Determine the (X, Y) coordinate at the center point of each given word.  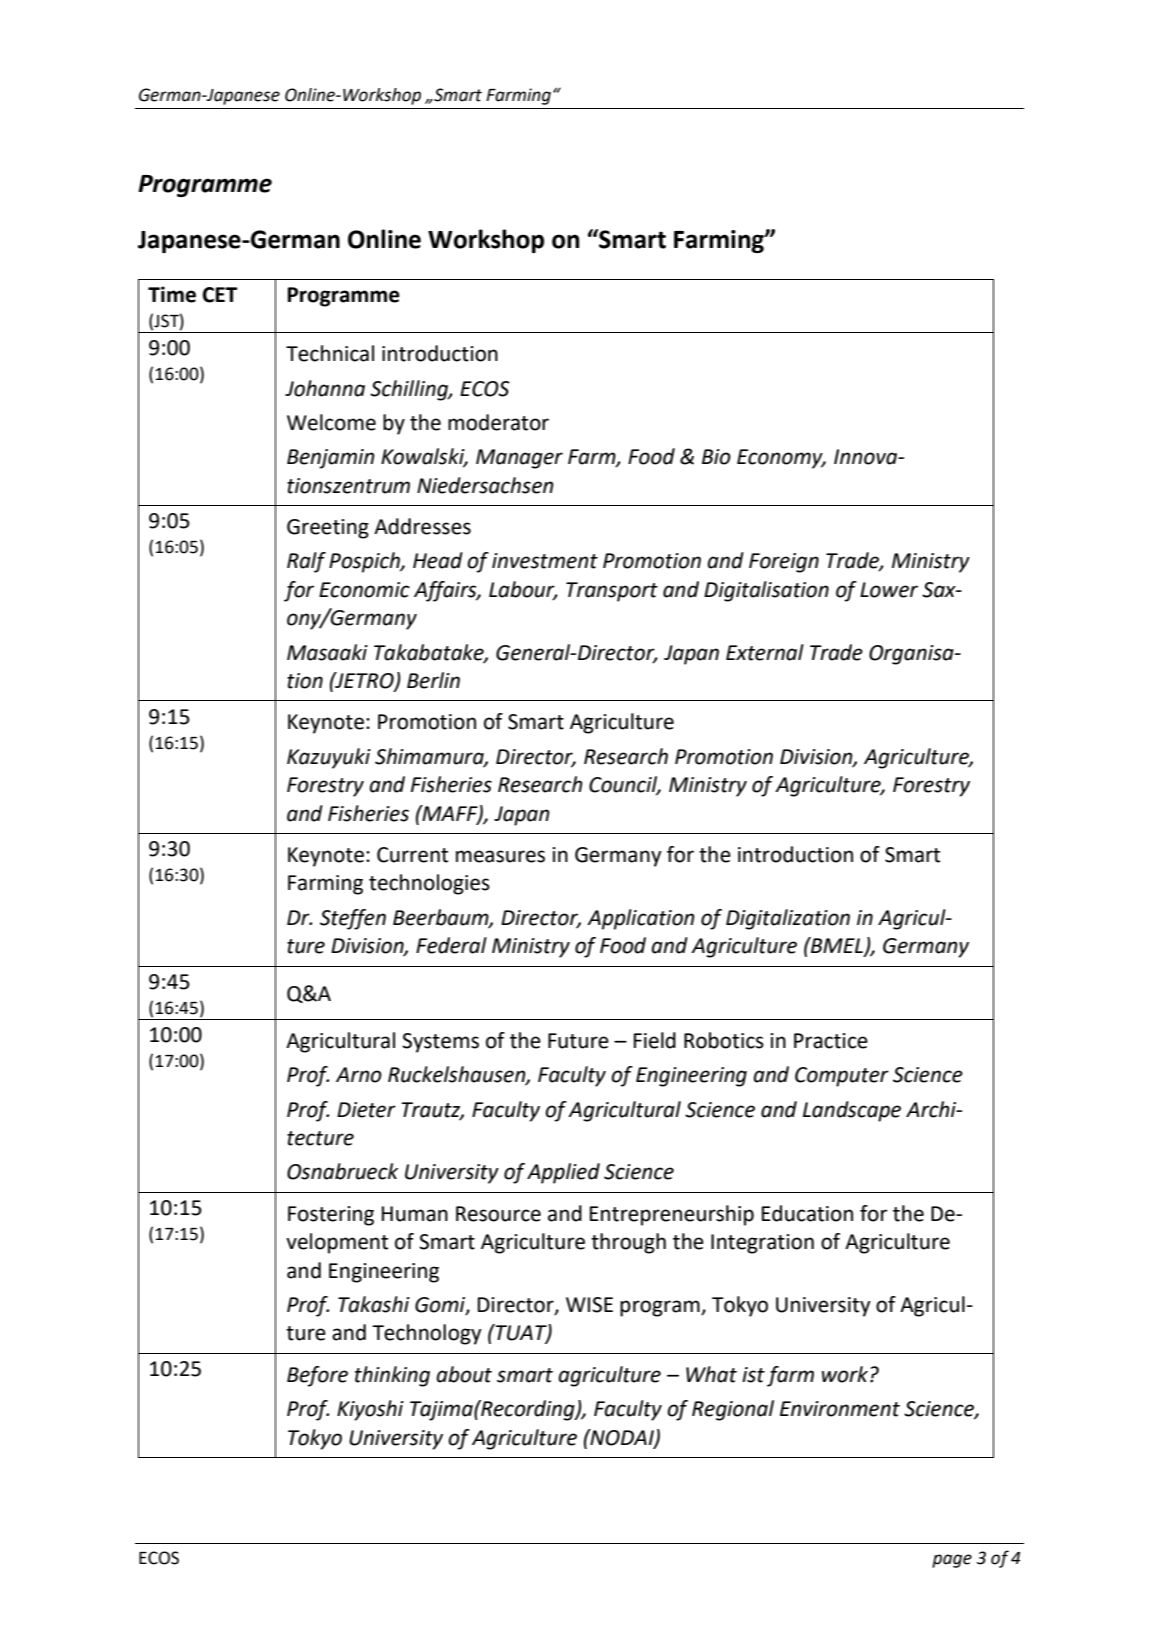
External (765, 652)
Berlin (433, 680)
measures (500, 856)
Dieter (366, 1110)
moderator (498, 422)
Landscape (852, 1111)
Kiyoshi (370, 1410)
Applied (563, 1173)
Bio (716, 457)
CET (220, 295)
